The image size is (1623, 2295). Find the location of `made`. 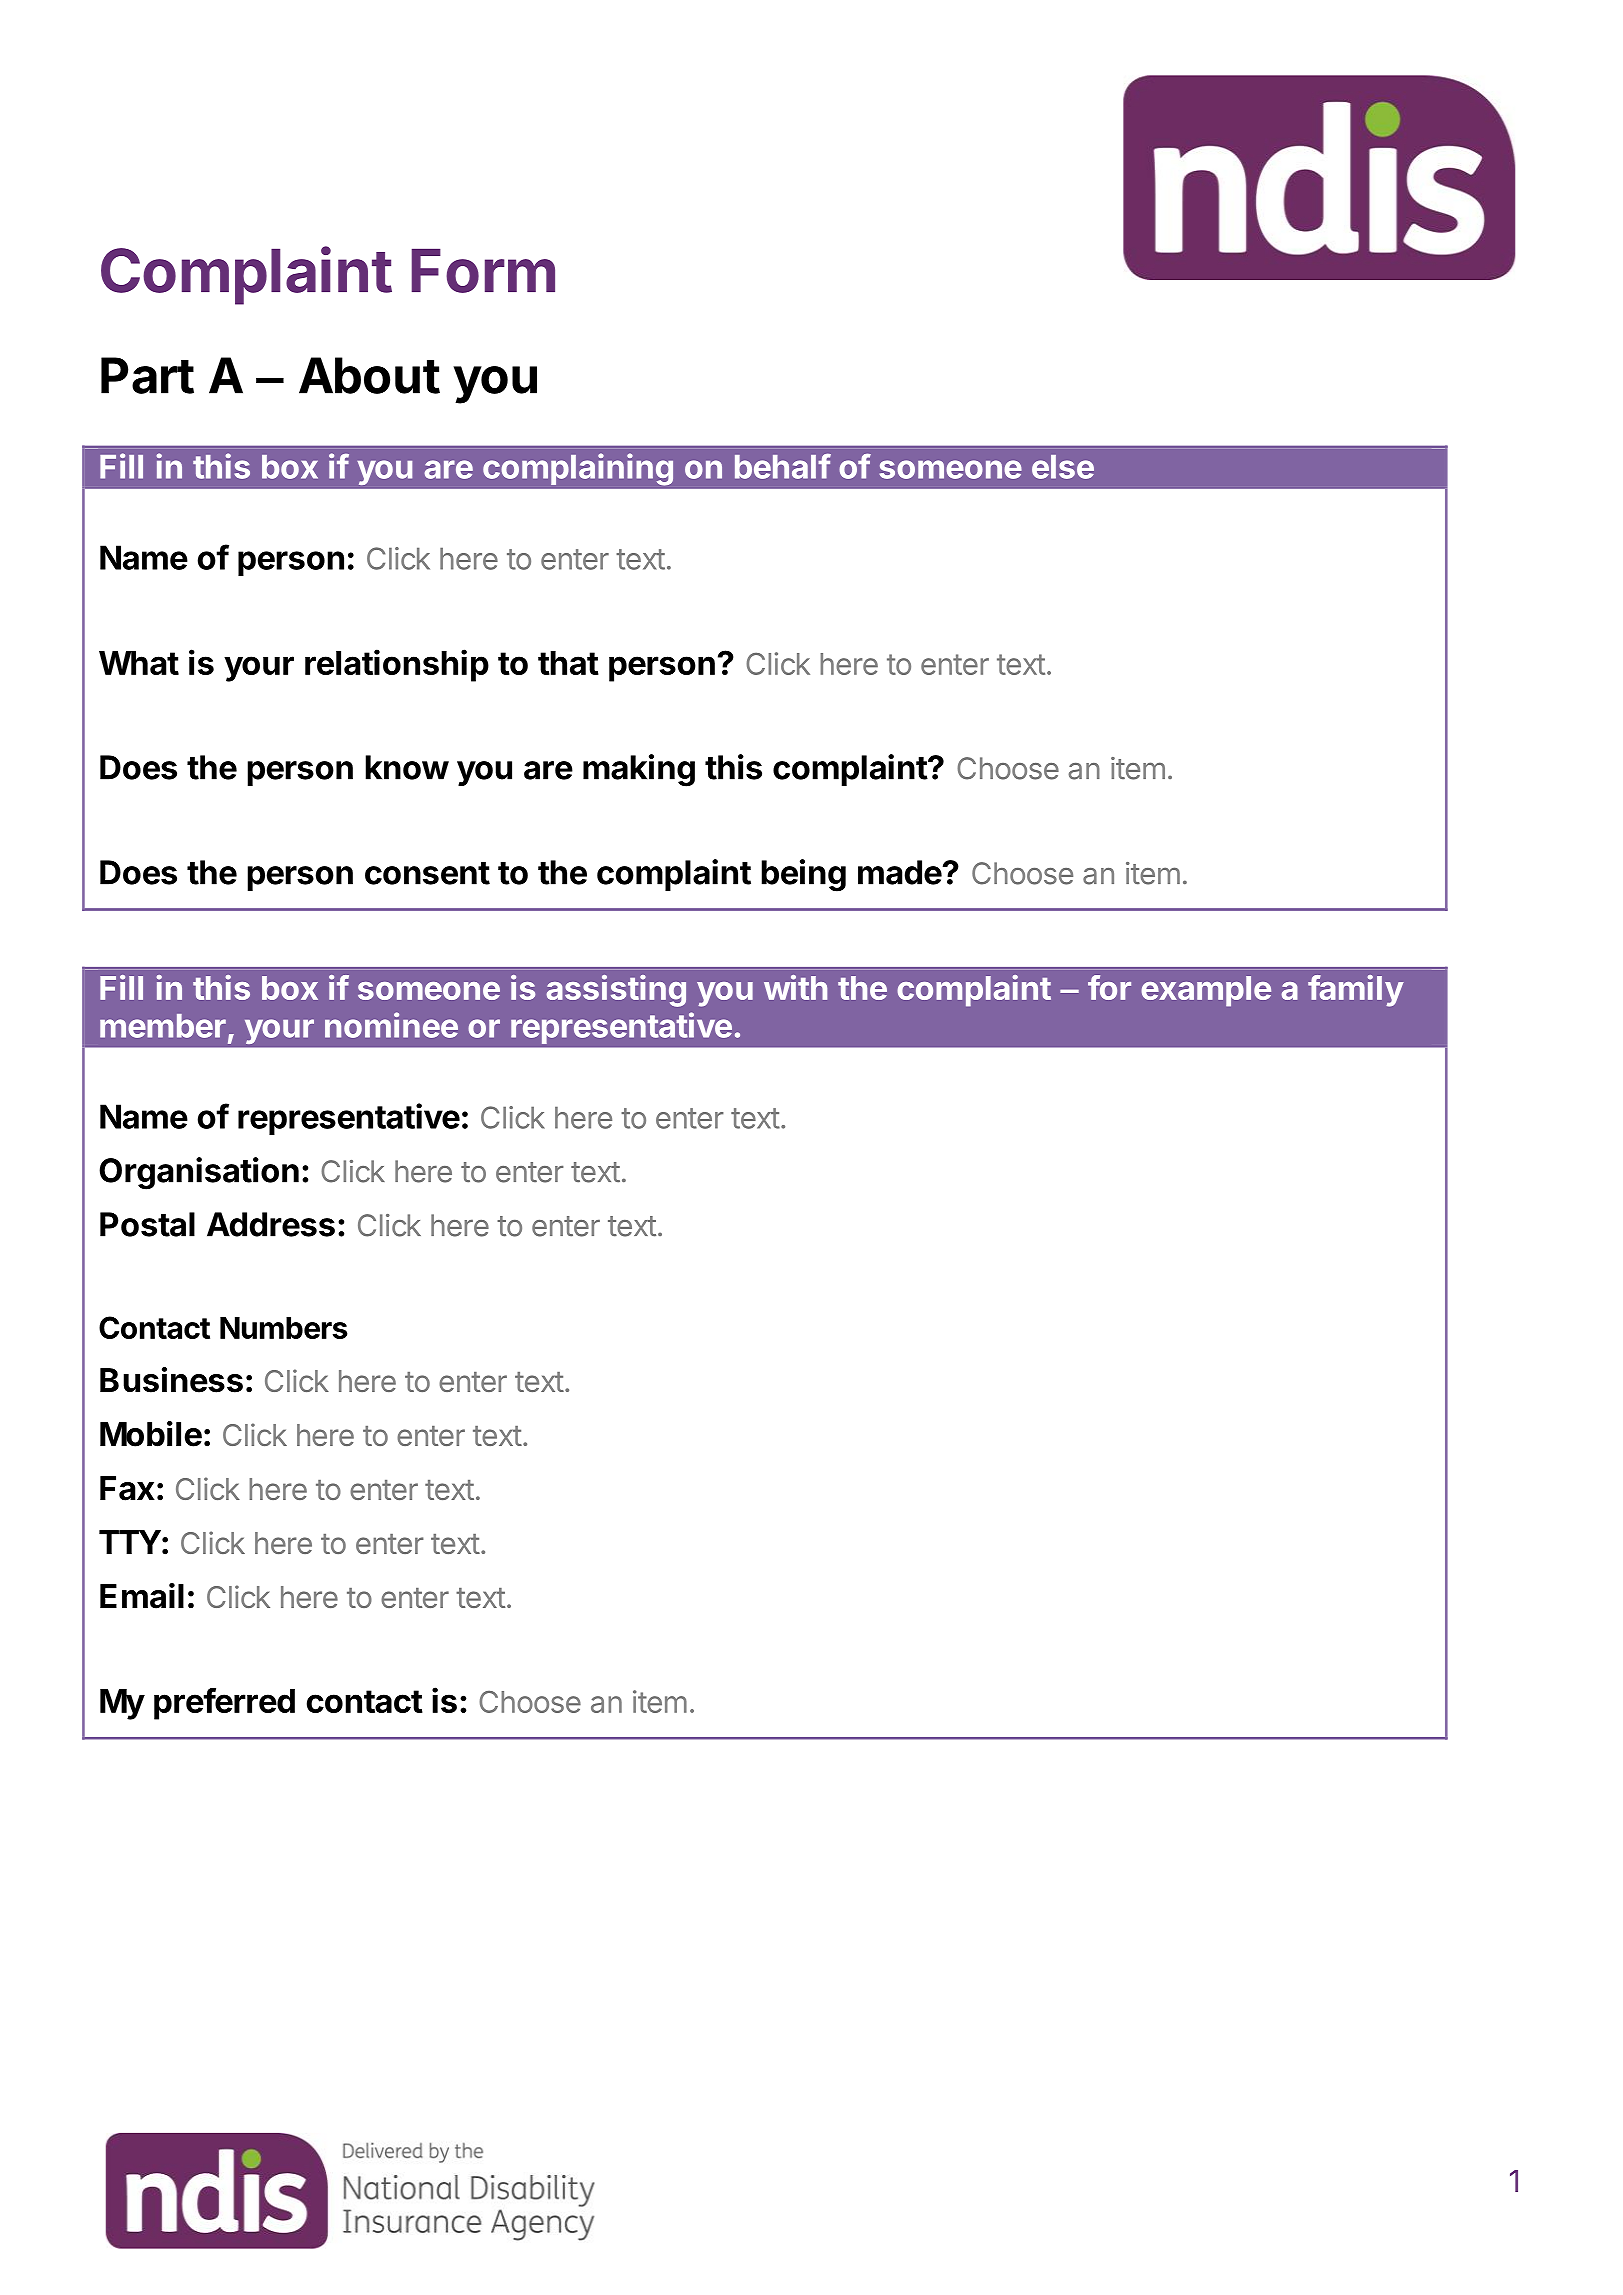

made is located at coordinates (900, 872).
